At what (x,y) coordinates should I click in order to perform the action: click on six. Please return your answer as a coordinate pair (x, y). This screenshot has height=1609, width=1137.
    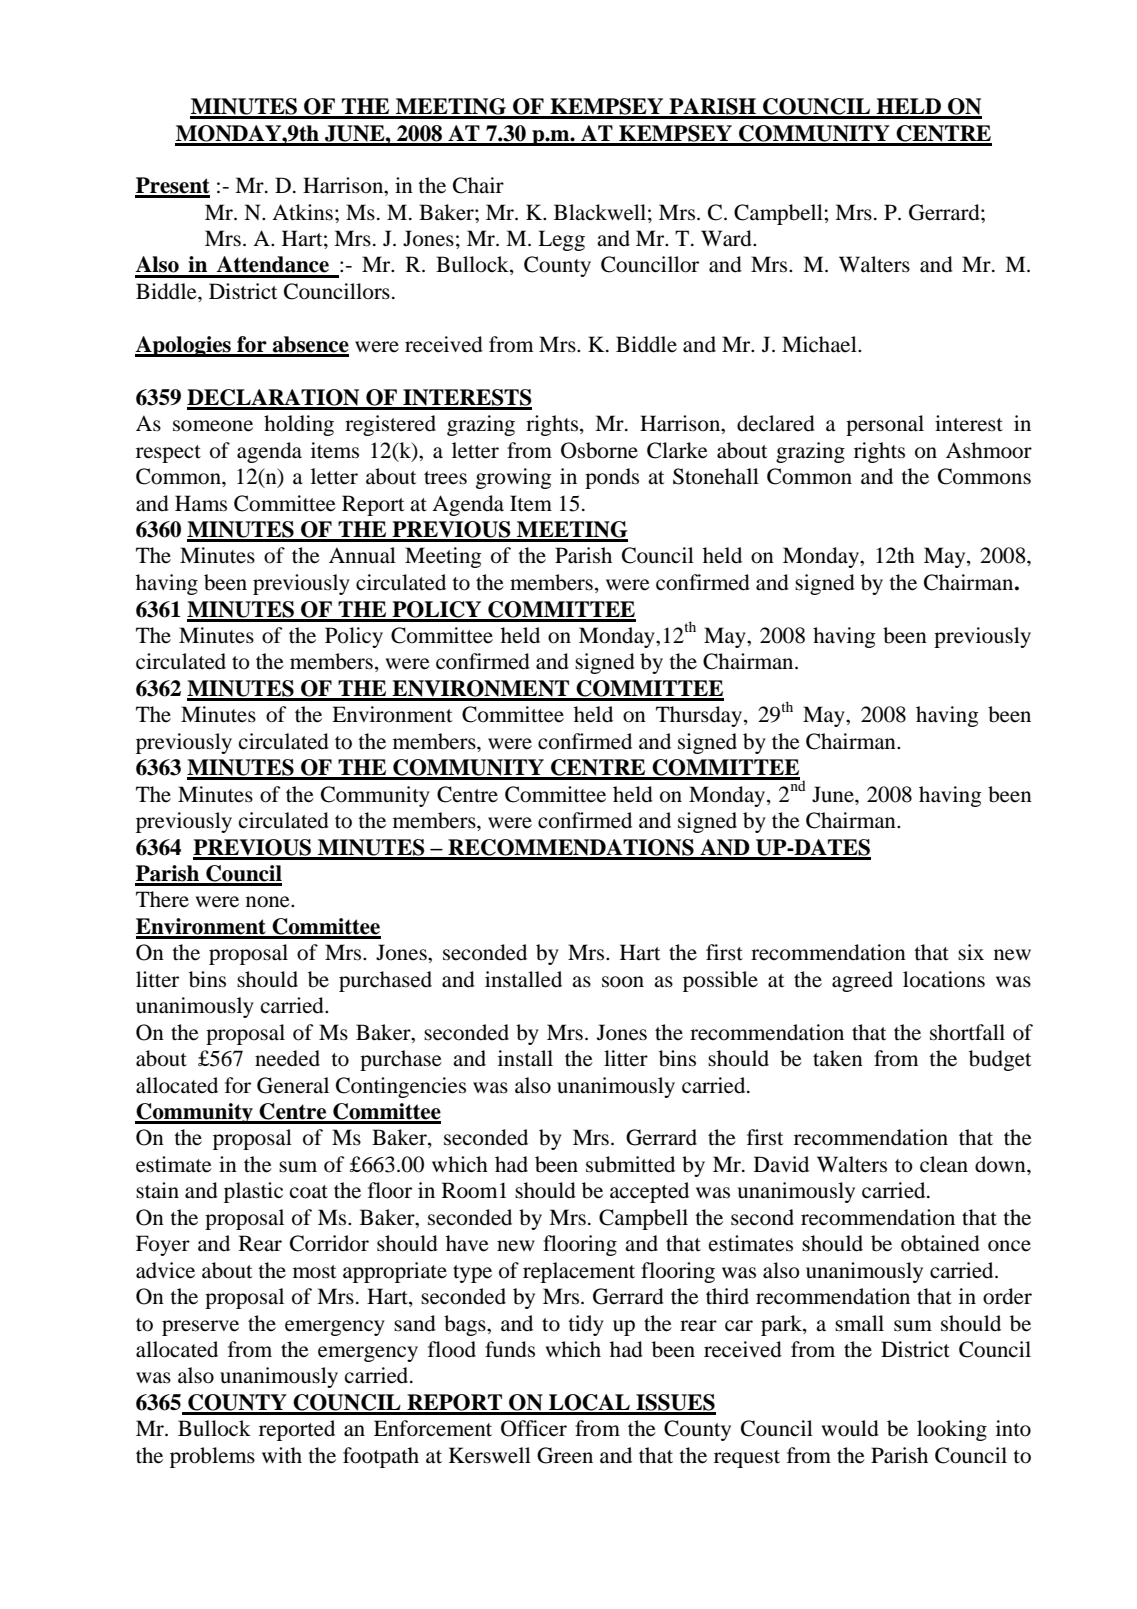
    Looking at the image, I should click on (971, 952).
